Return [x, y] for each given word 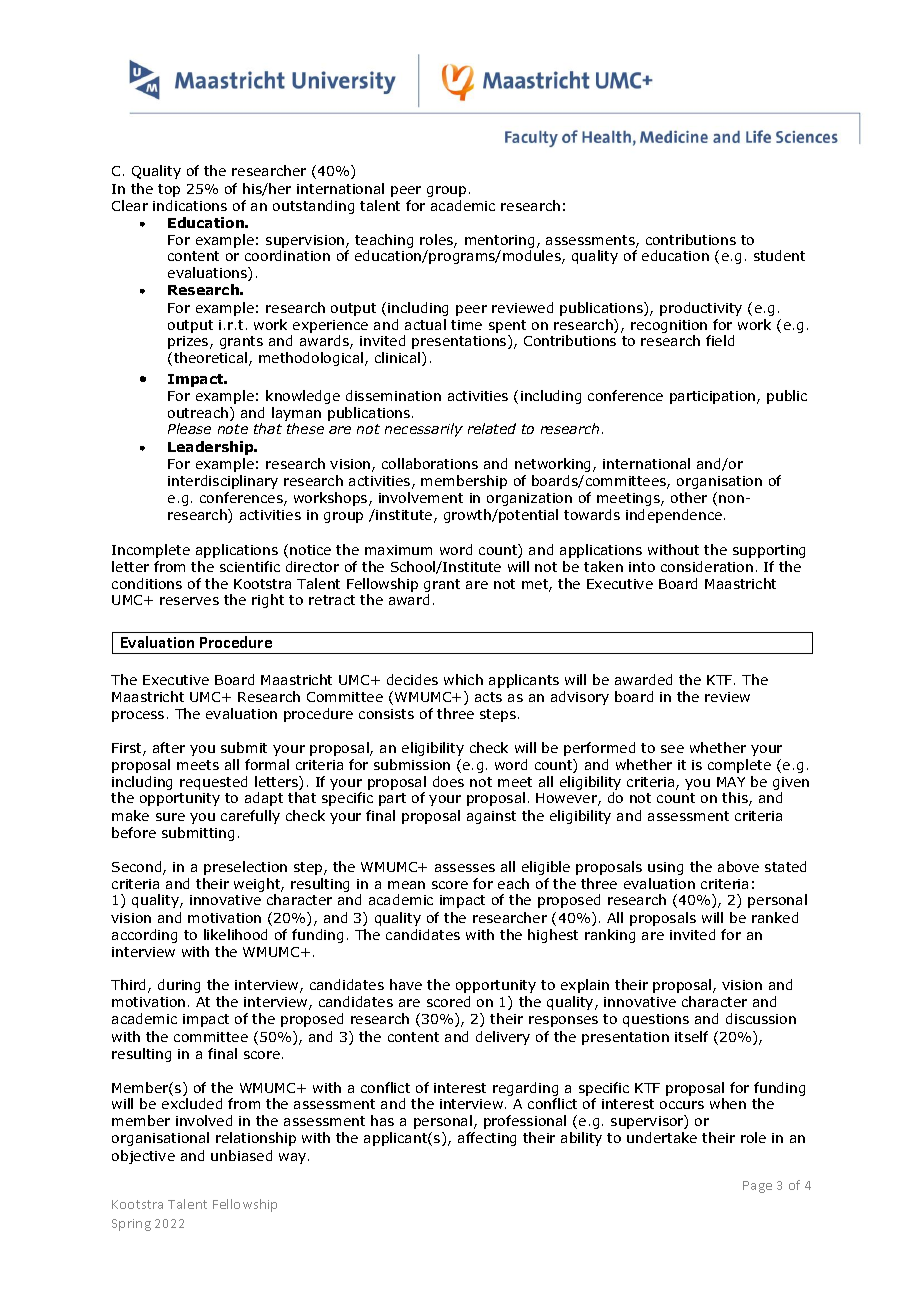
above [738, 866]
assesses [465, 868]
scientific [250, 566]
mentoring [499, 241]
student [779, 255]
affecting [487, 1139]
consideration [707, 566]
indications [190, 205]
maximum [398, 550]
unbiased [241, 1155]
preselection [245, 868]
